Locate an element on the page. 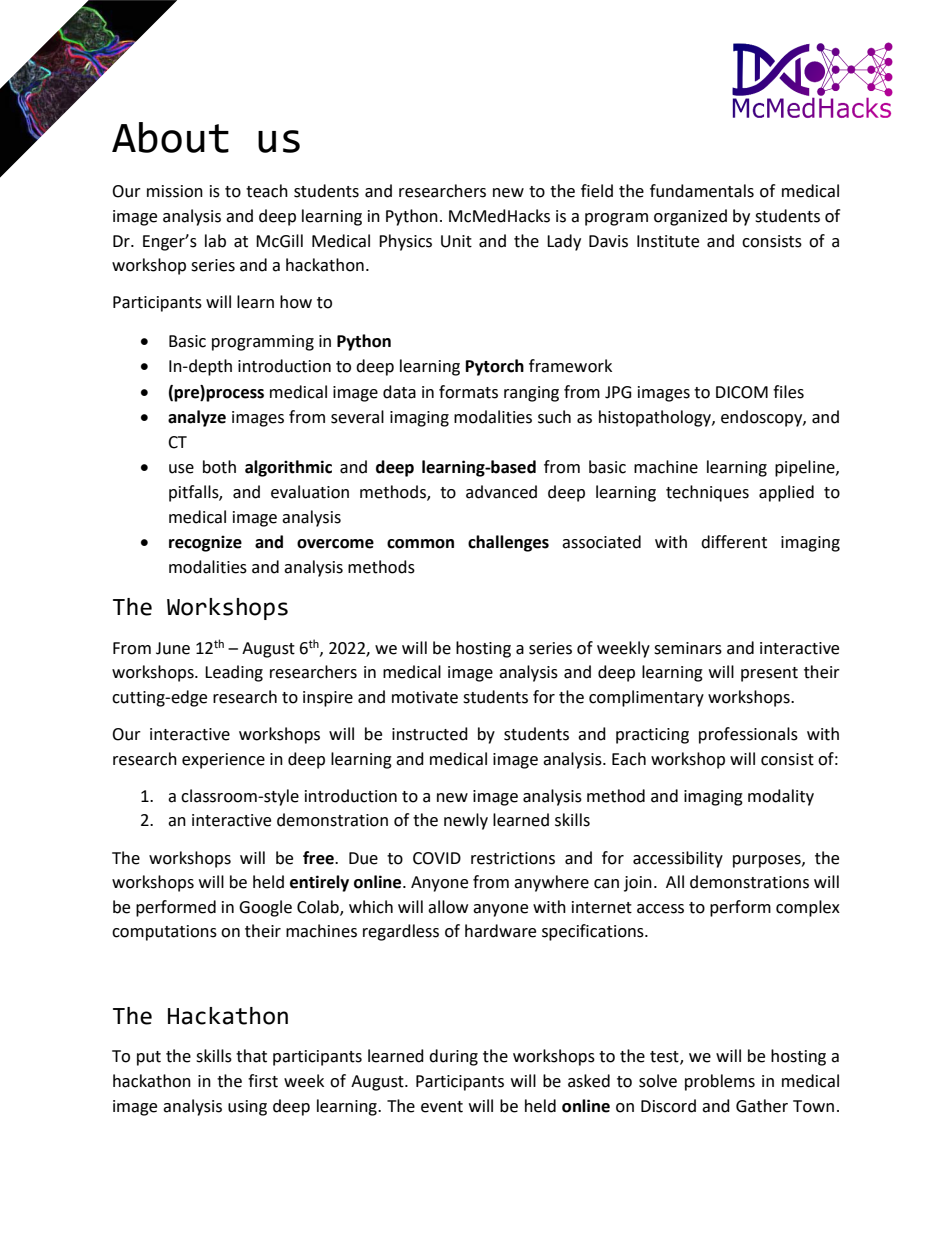 The image size is (952, 1233). during is located at coordinates (453, 1057).
